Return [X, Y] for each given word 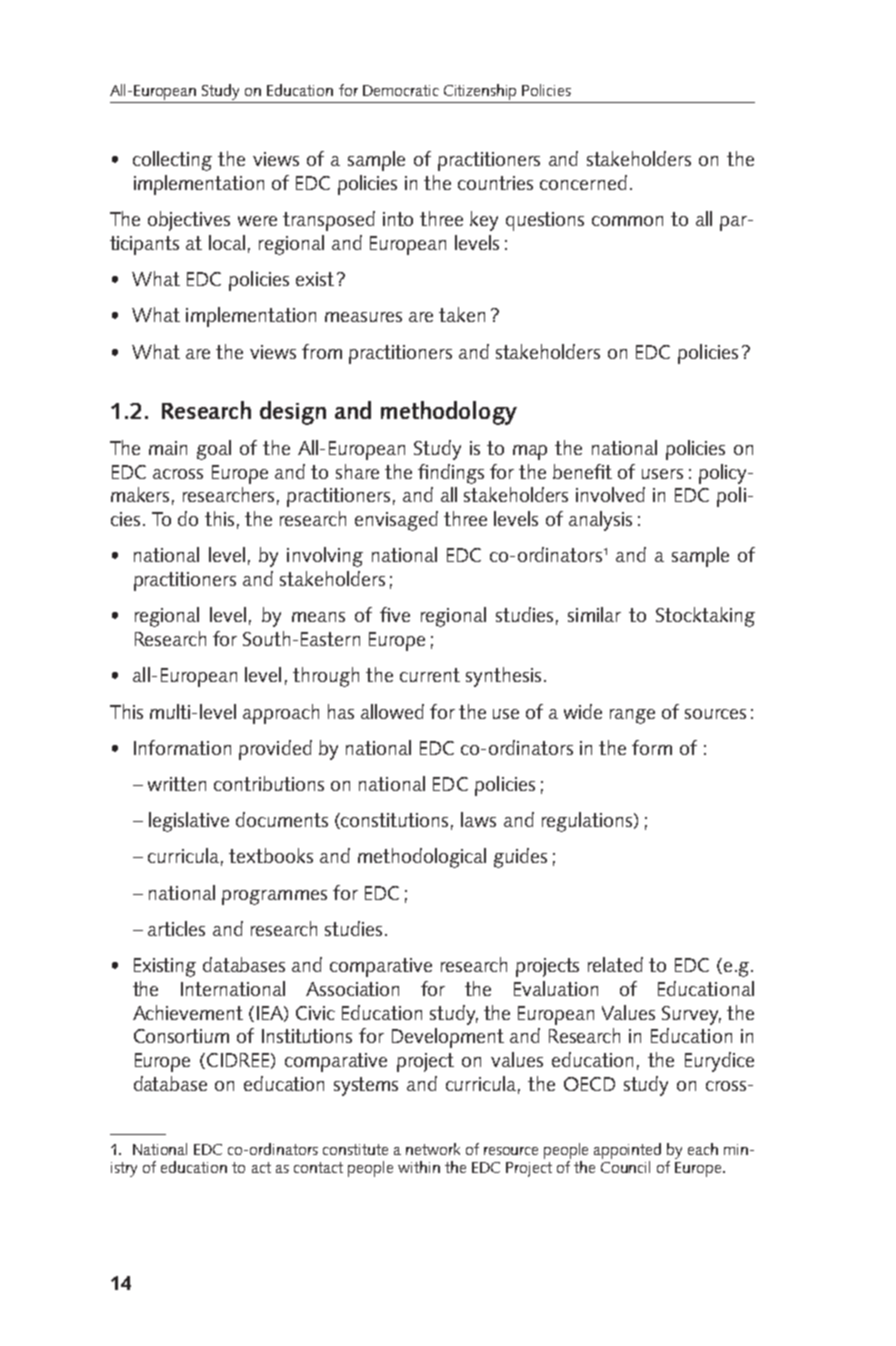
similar [594, 614]
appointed [627, 1151]
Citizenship [480, 92]
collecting [172, 161]
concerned [583, 182]
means [318, 617]
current [430, 675]
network [433, 1149]
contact [318, 1167]
